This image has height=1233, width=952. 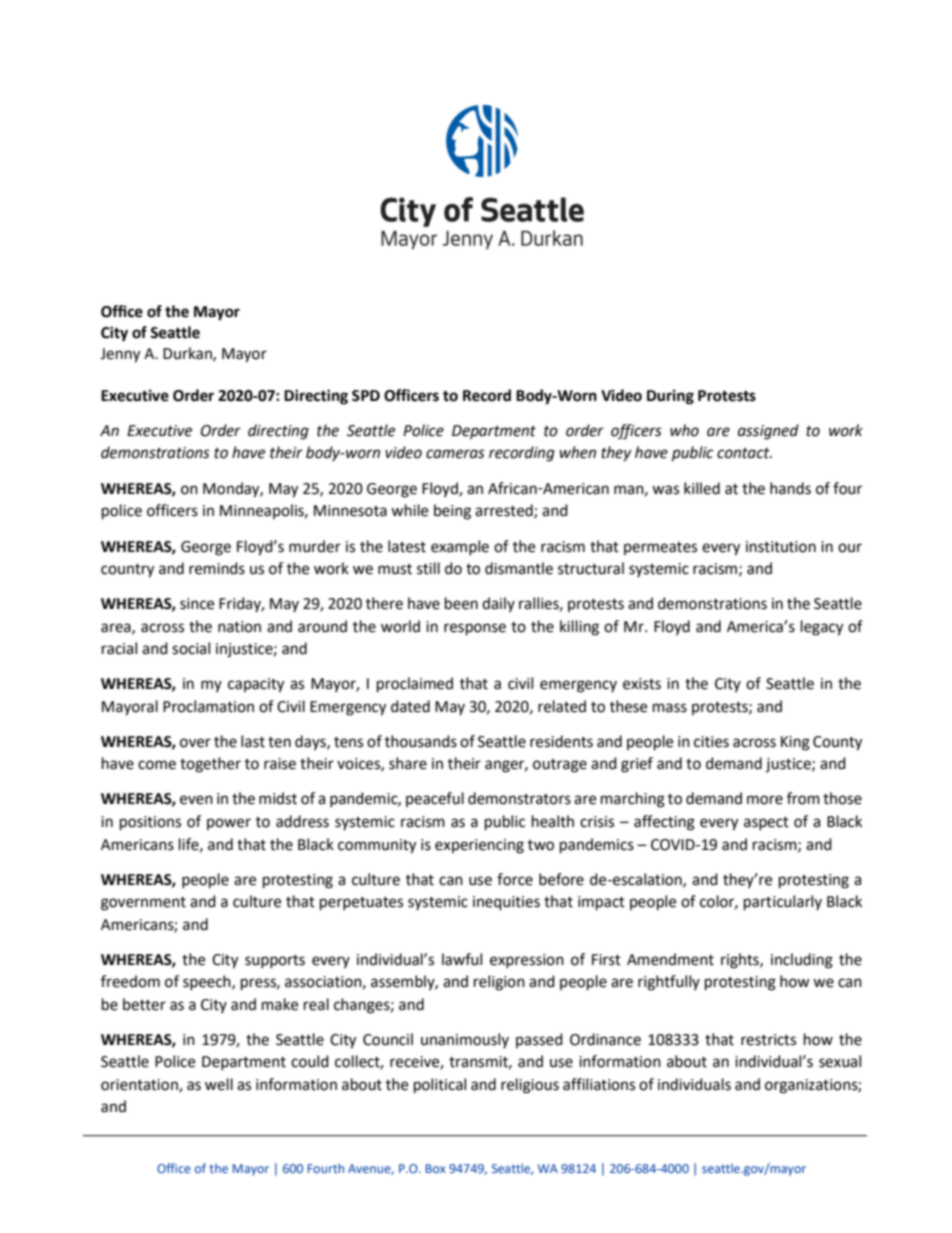 I want to click on SPD, so click(x=366, y=396).
